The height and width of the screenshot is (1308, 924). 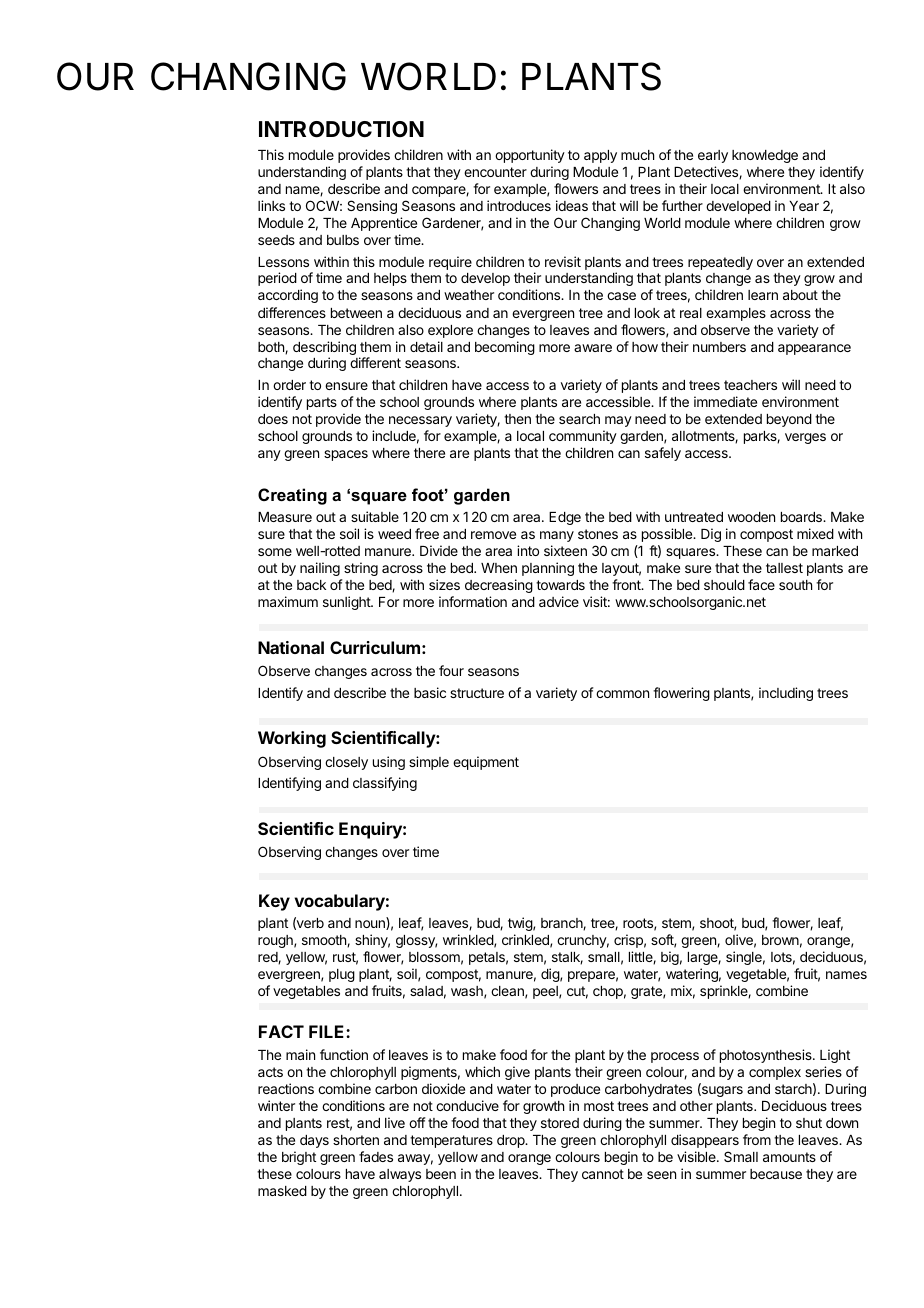 I want to click on equipment, so click(x=486, y=763).
